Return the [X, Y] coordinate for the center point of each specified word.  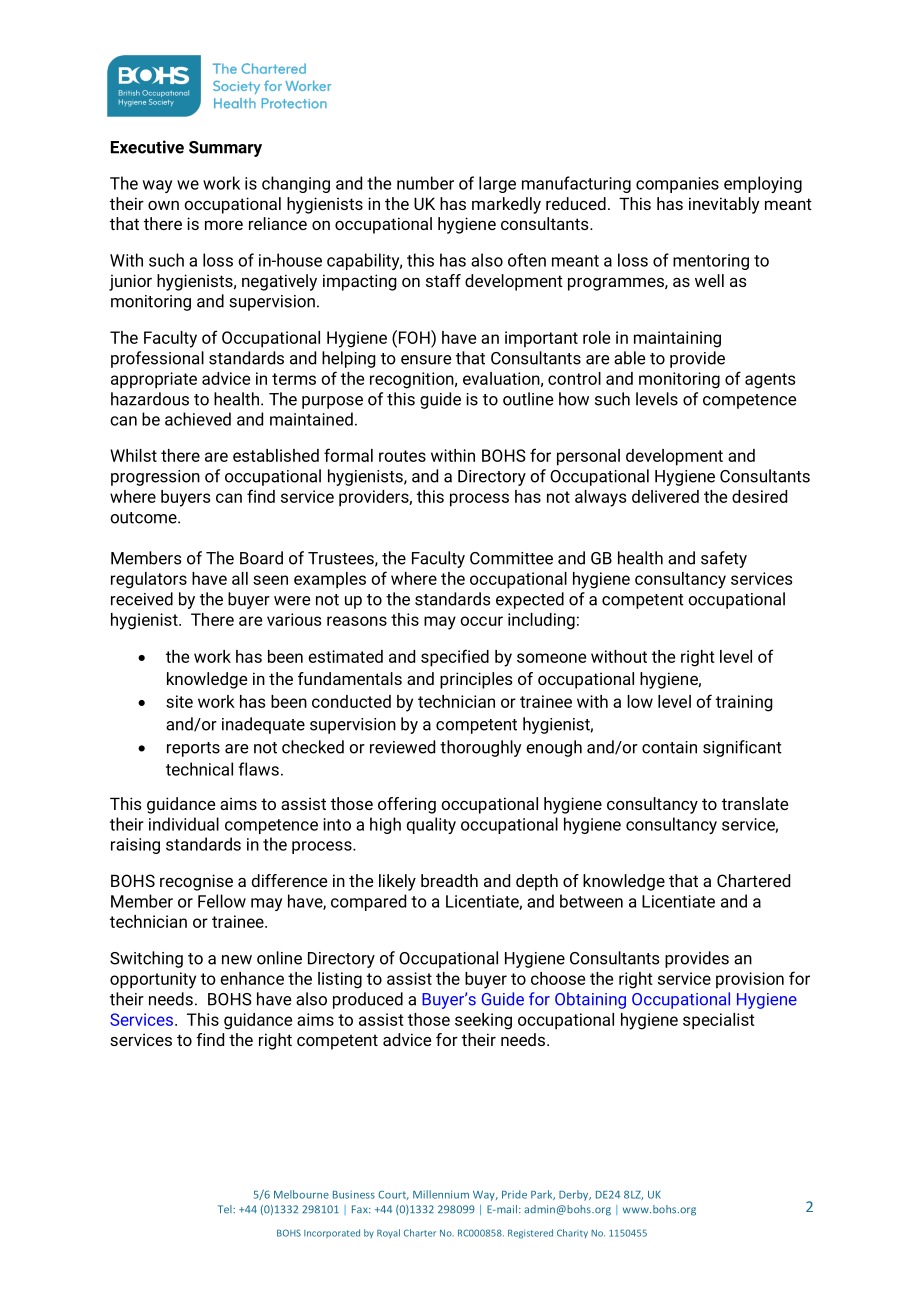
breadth [449, 880]
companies [677, 185]
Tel [226, 1209]
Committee [511, 558]
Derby [575, 1195]
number [425, 183]
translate [755, 803]
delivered [665, 496]
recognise [196, 882]
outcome [144, 518]
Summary [225, 149]
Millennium [441, 1194]
